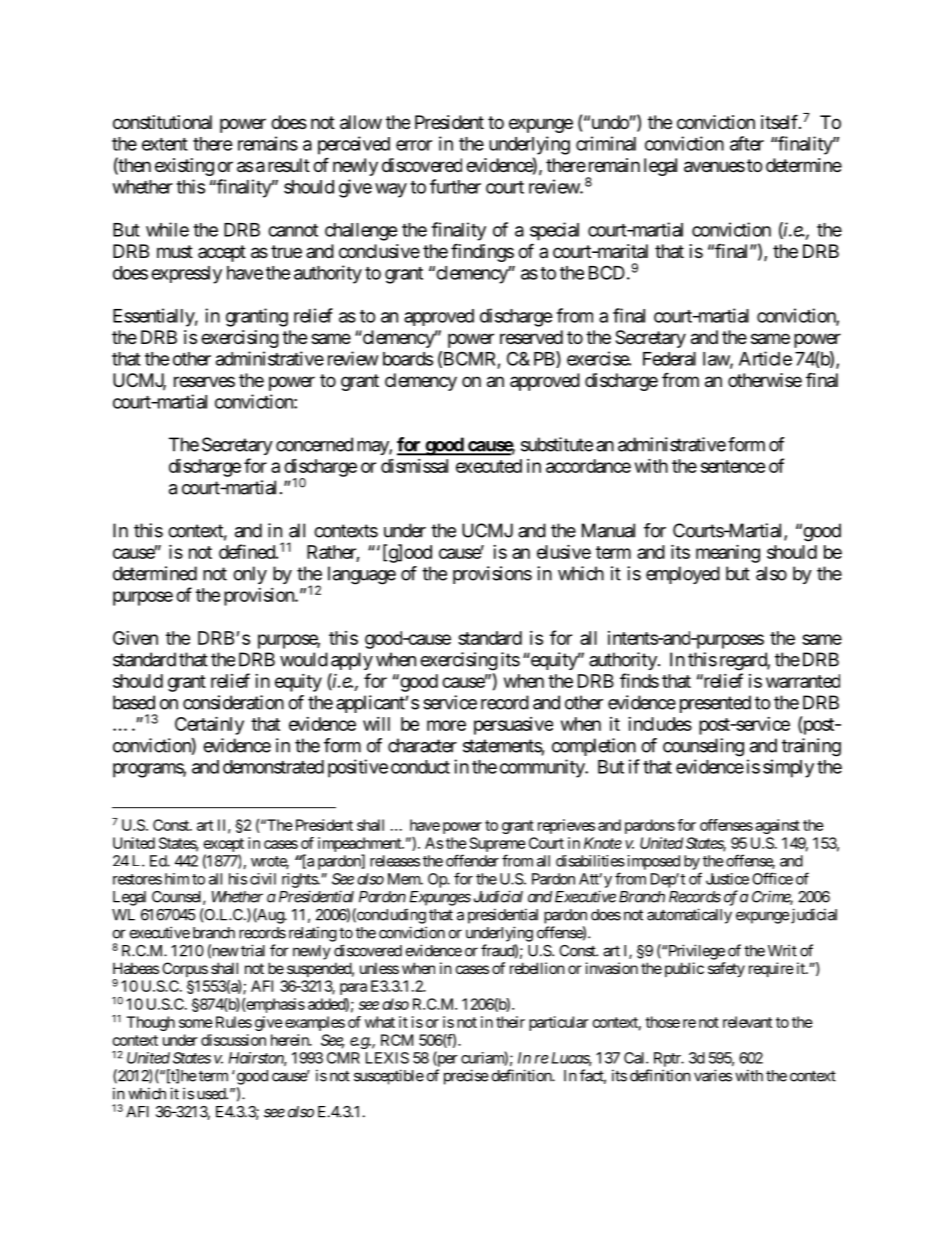  I want to click on only, so click(250, 575).
